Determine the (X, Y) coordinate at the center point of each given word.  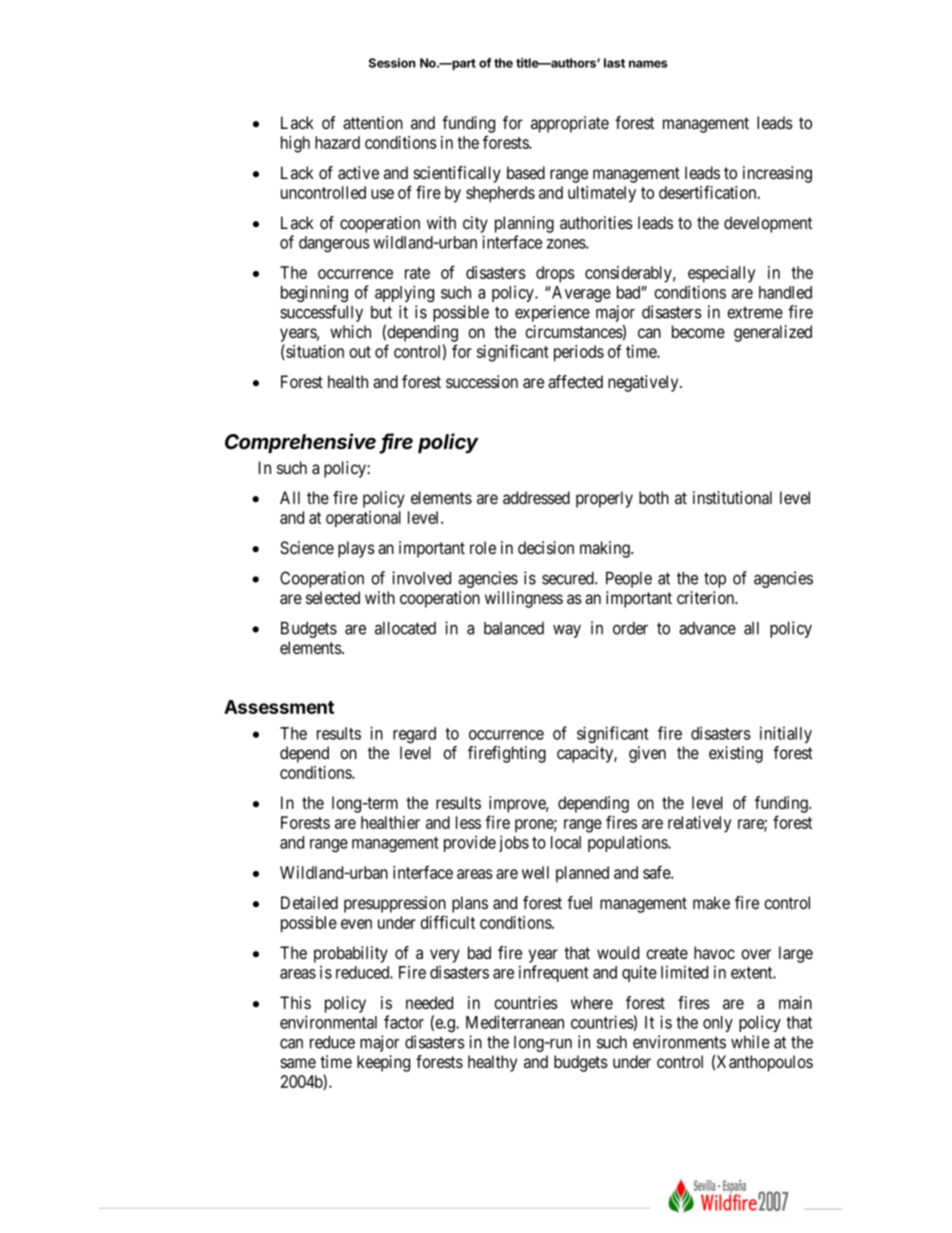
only (718, 1024)
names (648, 64)
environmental (328, 1022)
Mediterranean (515, 1022)
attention (373, 123)
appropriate (570, 124)
